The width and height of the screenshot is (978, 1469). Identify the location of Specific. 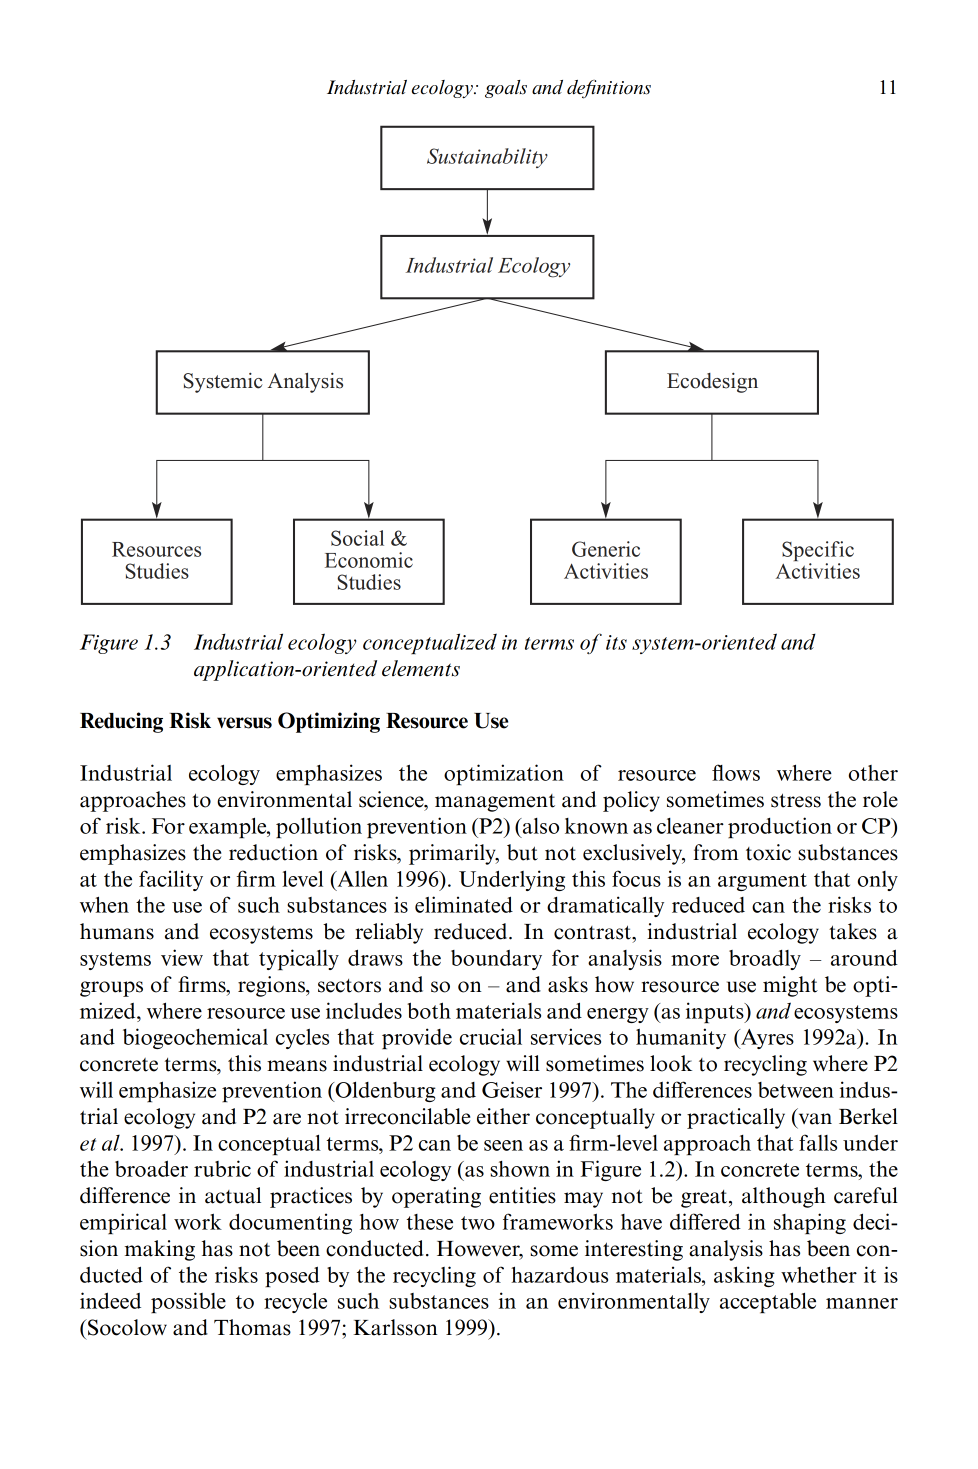
(818, 551).
